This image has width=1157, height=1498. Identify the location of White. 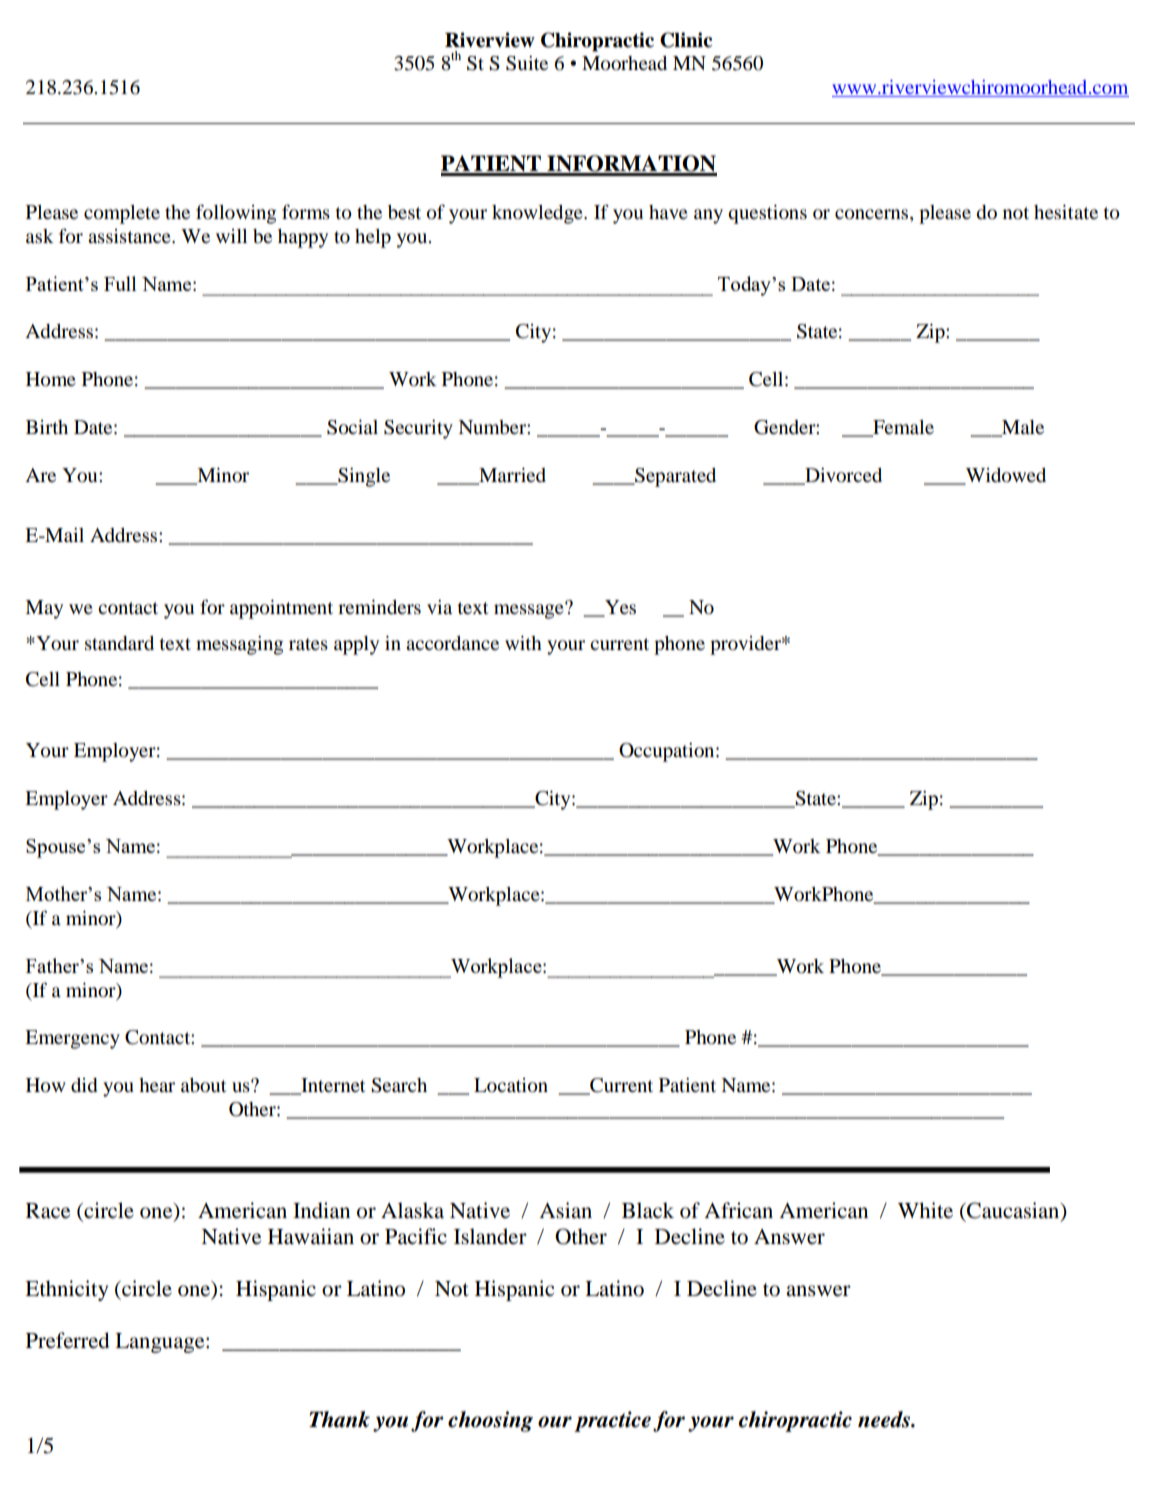
(925, 1210).
